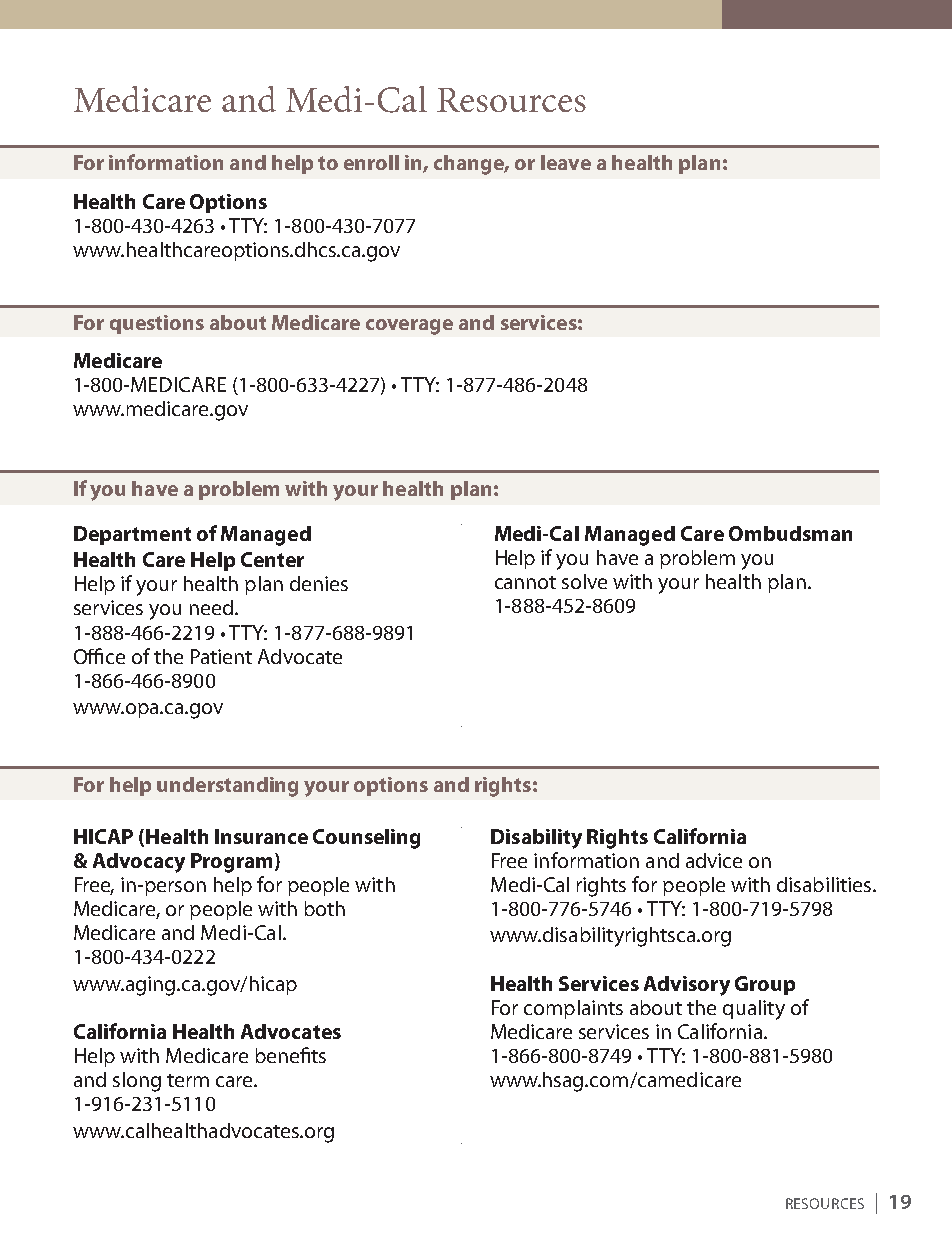 Image resolution: width=952 pixels, height=1233 pixels. I want to click on Ombudsman, so click(790, 533).
